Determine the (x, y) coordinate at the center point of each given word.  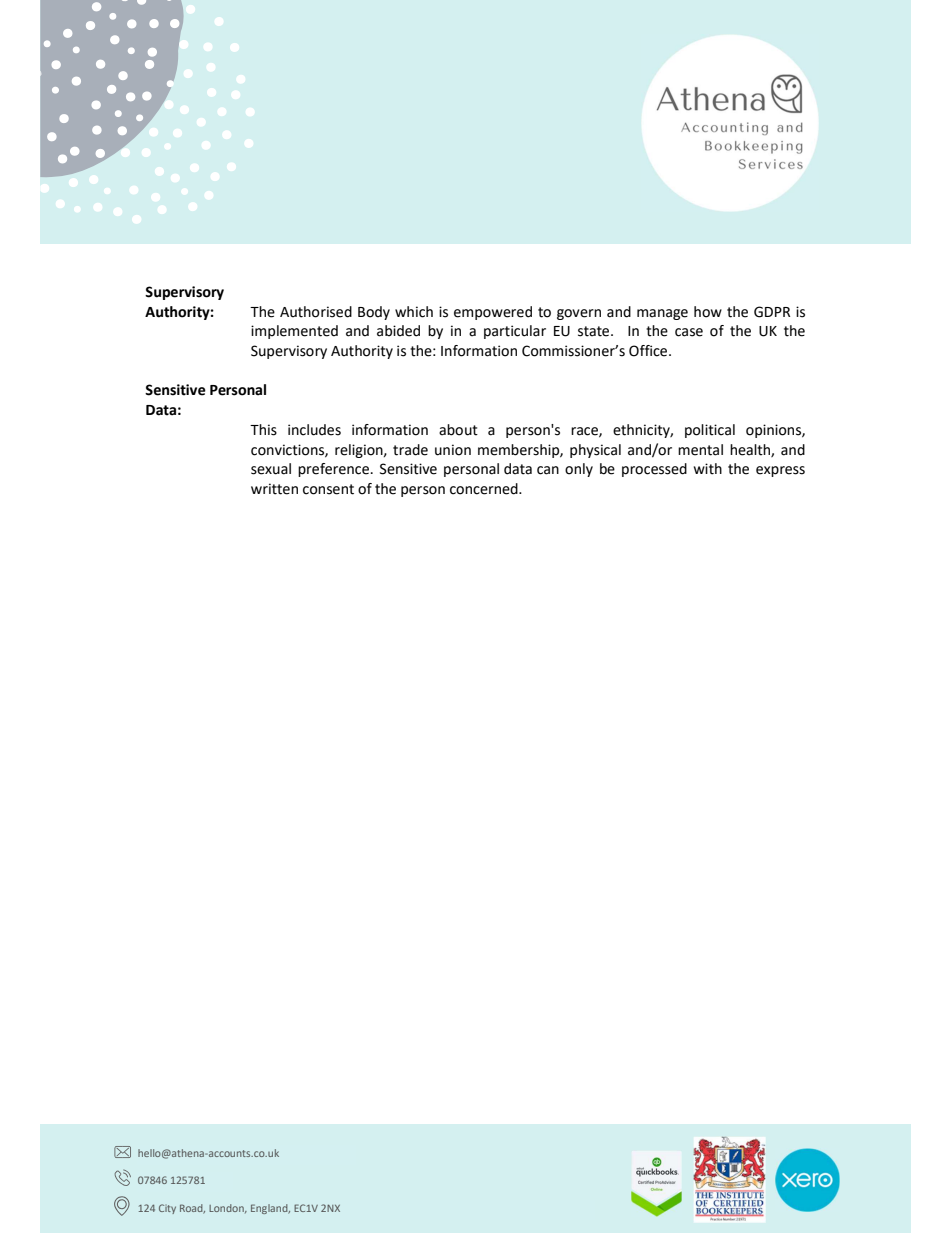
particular (515, 332)
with (708, 469)
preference (333, 470)
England (270, 1209)
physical (595, 451)
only (579, 470)
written (274, 489)
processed (654, 470)
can (548, 470)
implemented (294, 332)
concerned (485, 489)
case (689, 332)
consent (328, 489)
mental (700, 450)
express (780, 471)
